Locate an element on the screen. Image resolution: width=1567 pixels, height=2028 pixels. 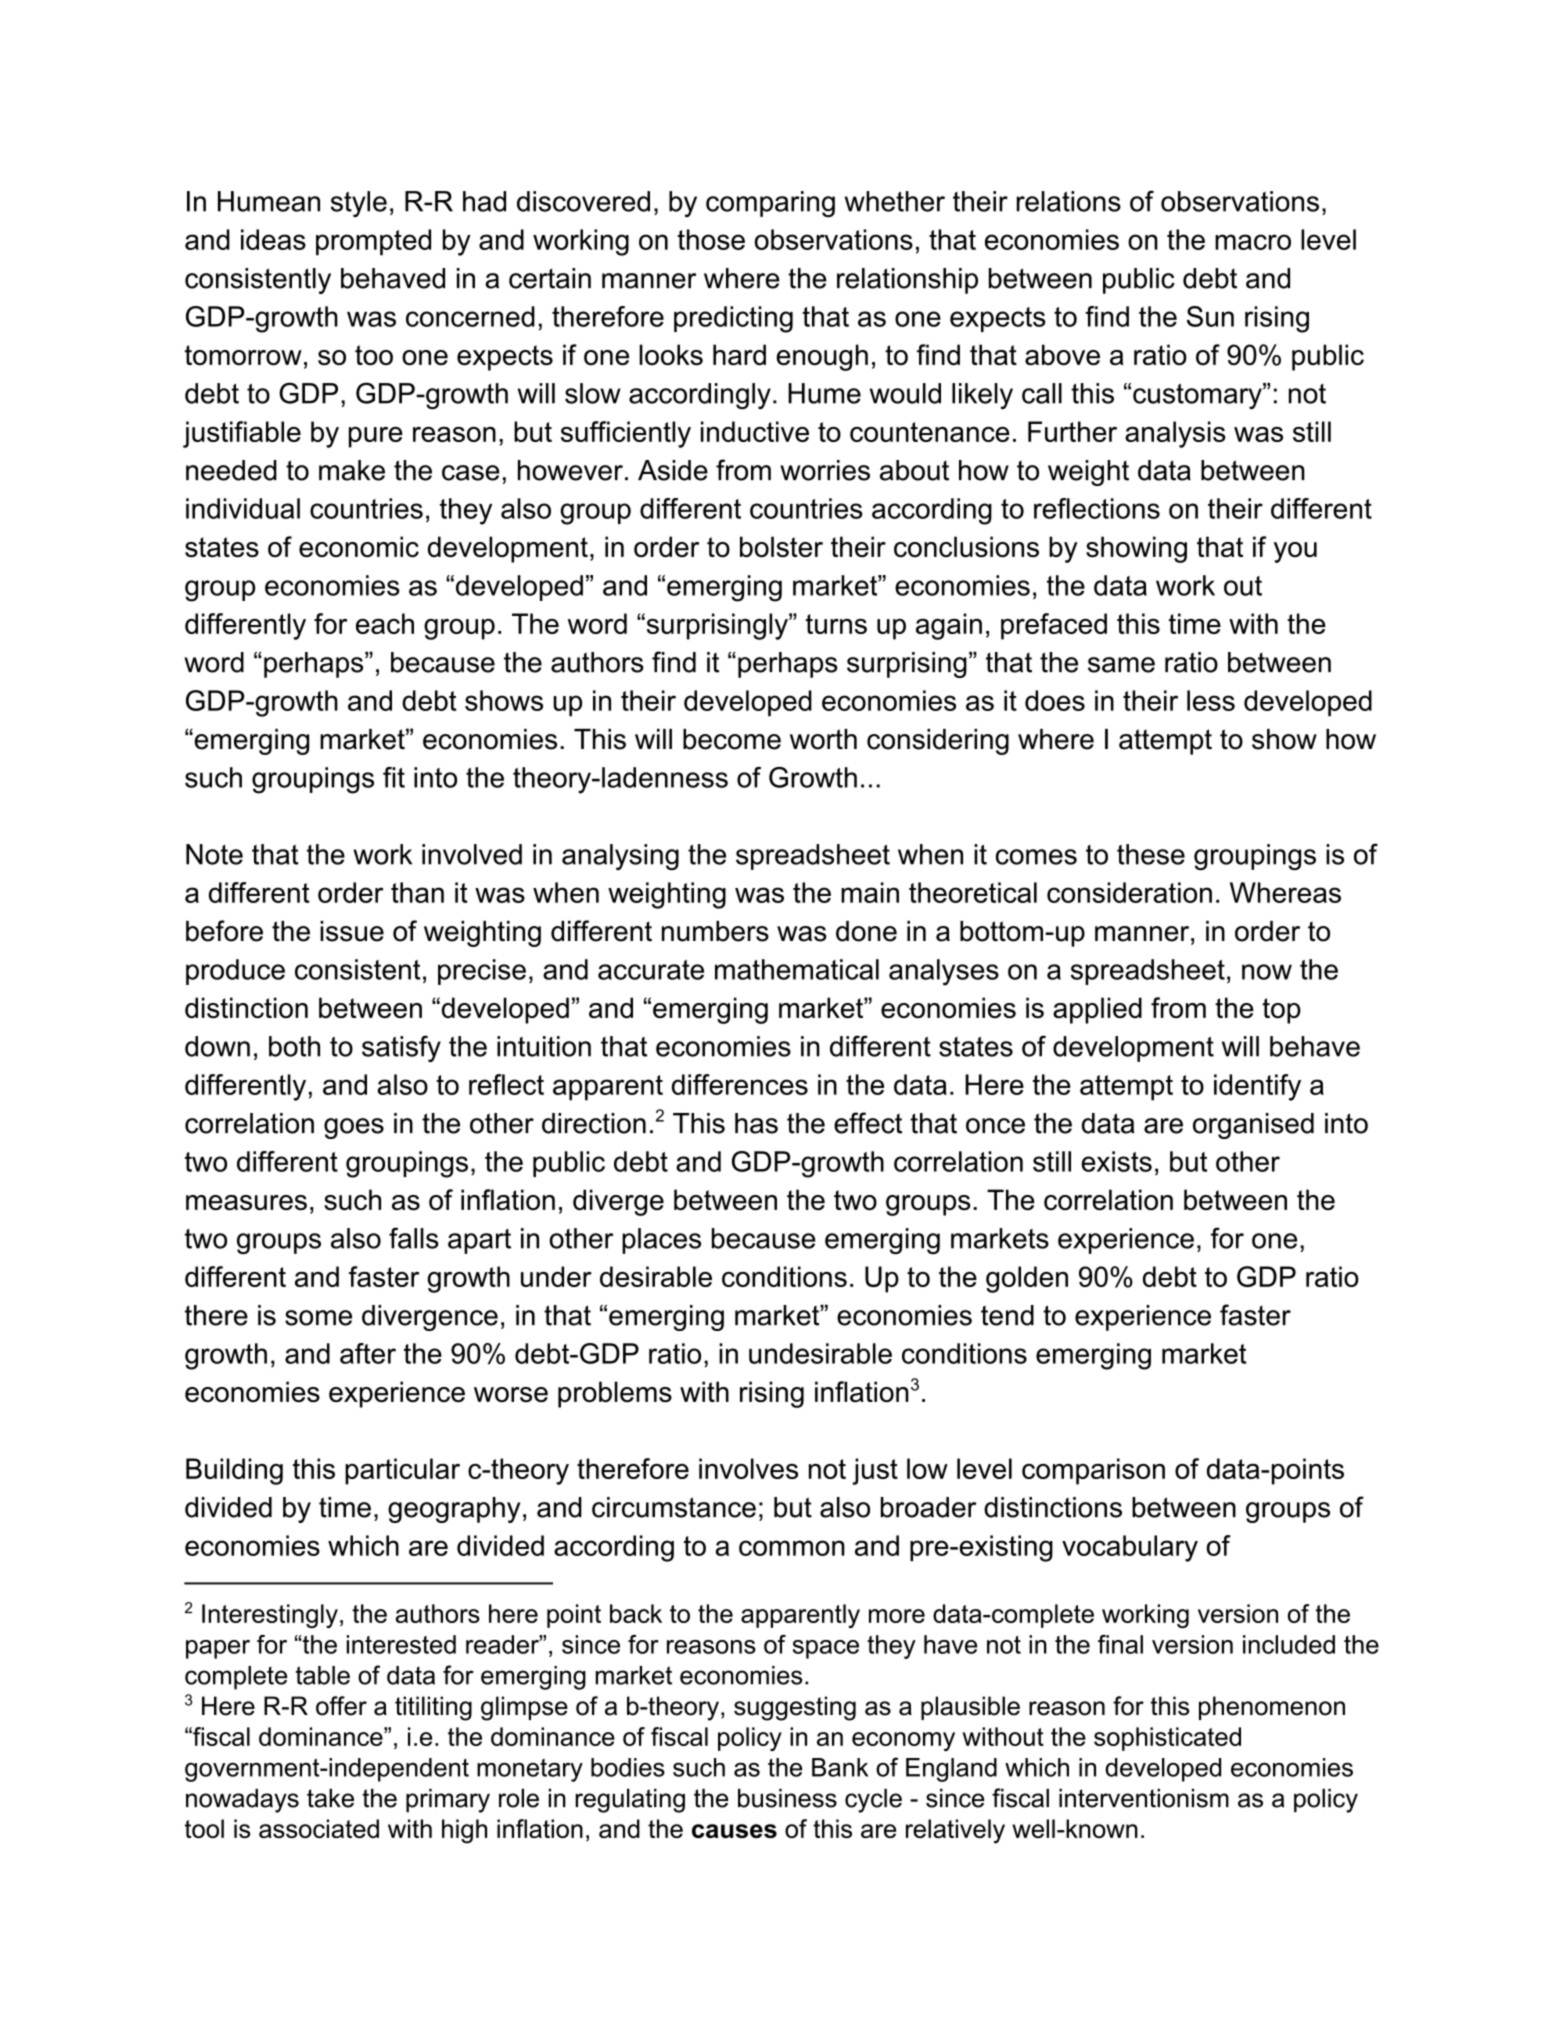
places is located at coordinates (661, 1241).
